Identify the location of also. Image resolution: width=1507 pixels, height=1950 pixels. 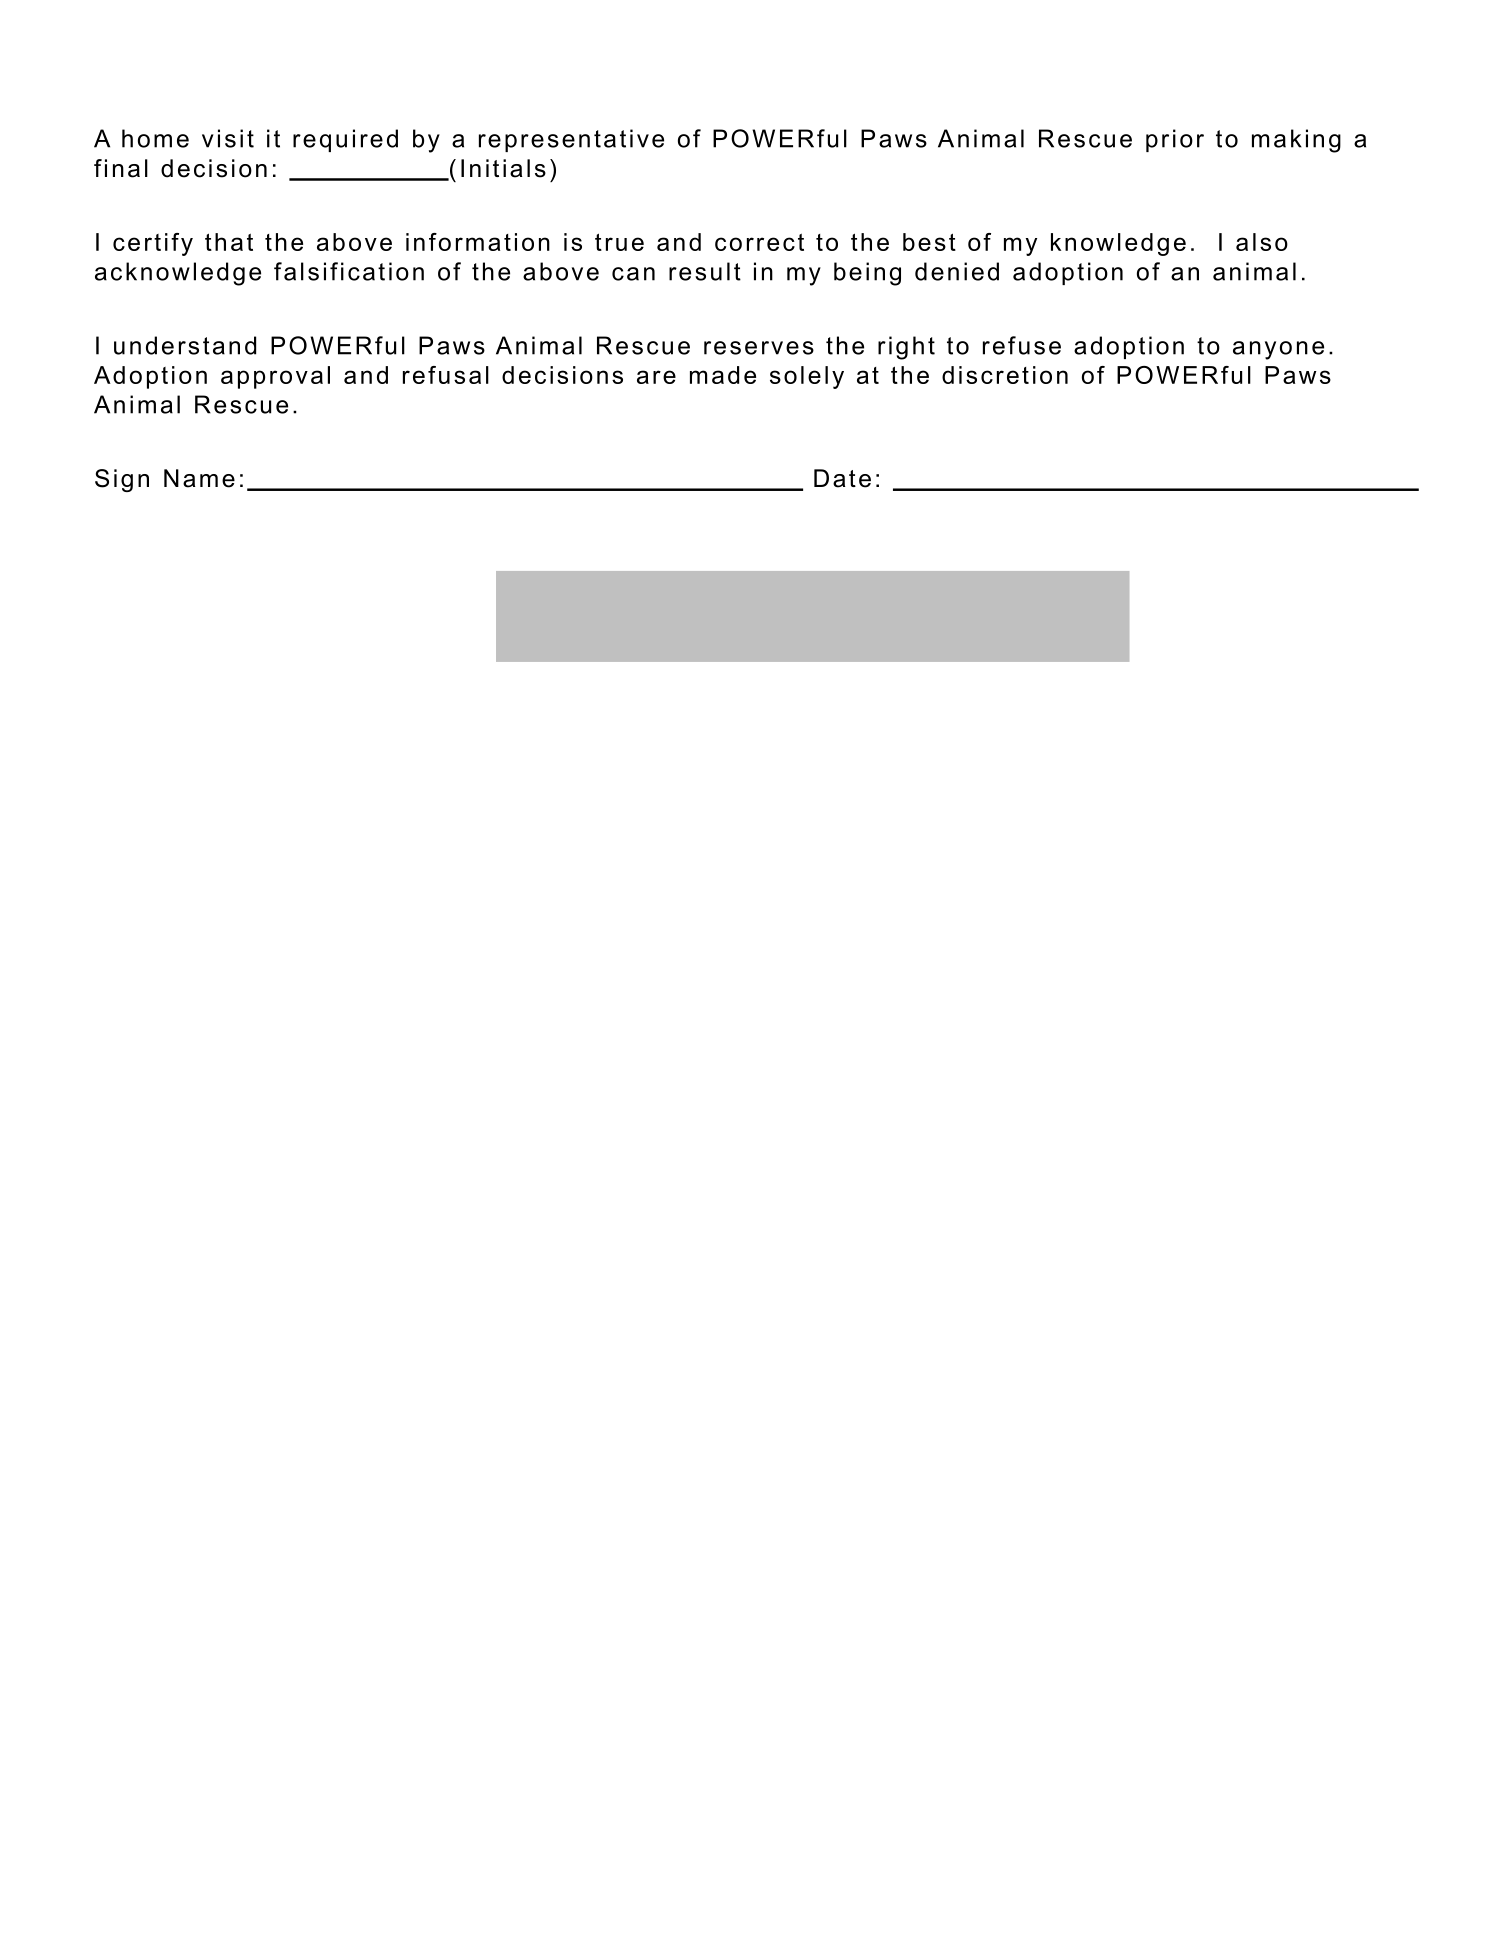
(1262, 242).
